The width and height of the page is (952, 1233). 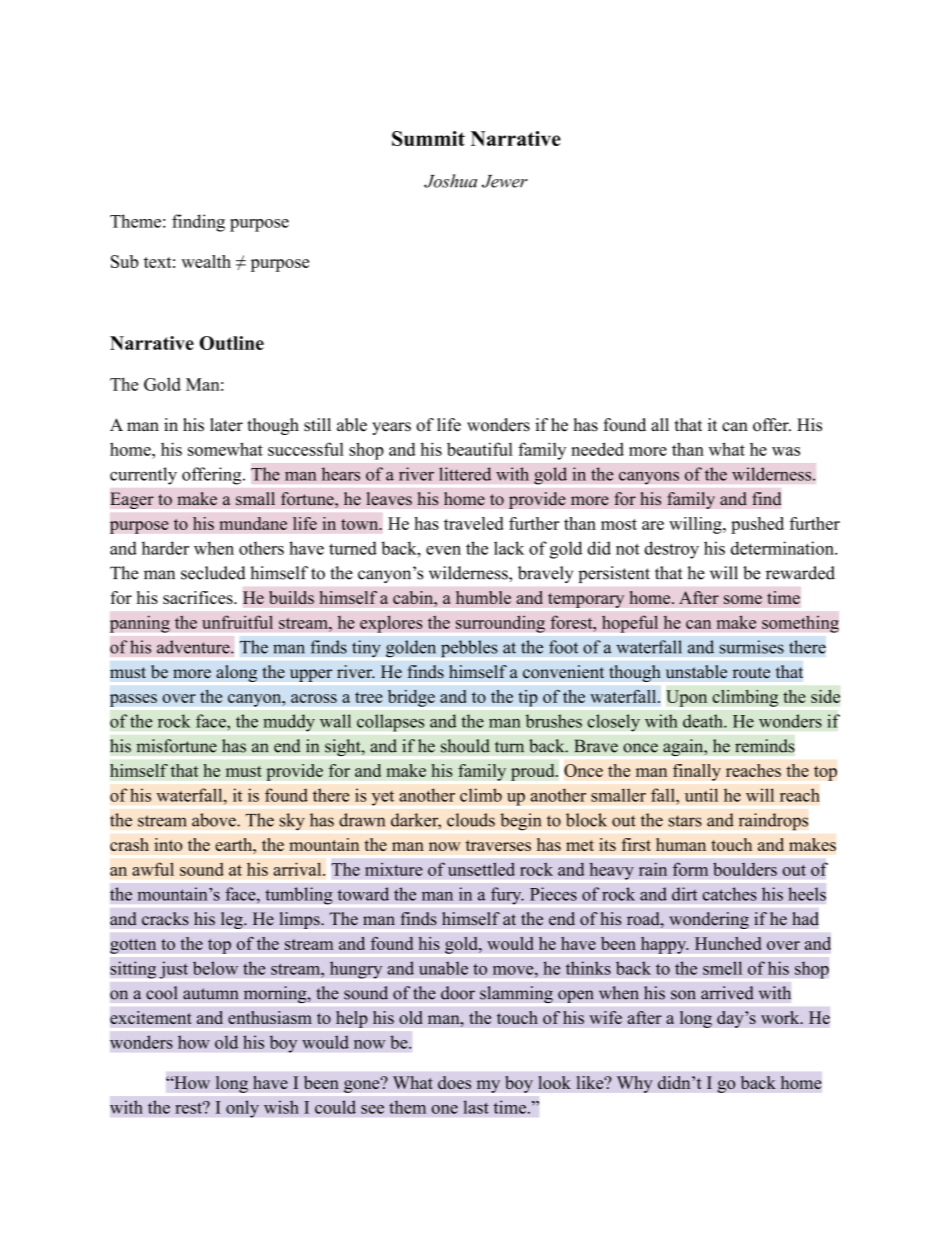 I want to click on wealth, so click(x=206, y=261).
